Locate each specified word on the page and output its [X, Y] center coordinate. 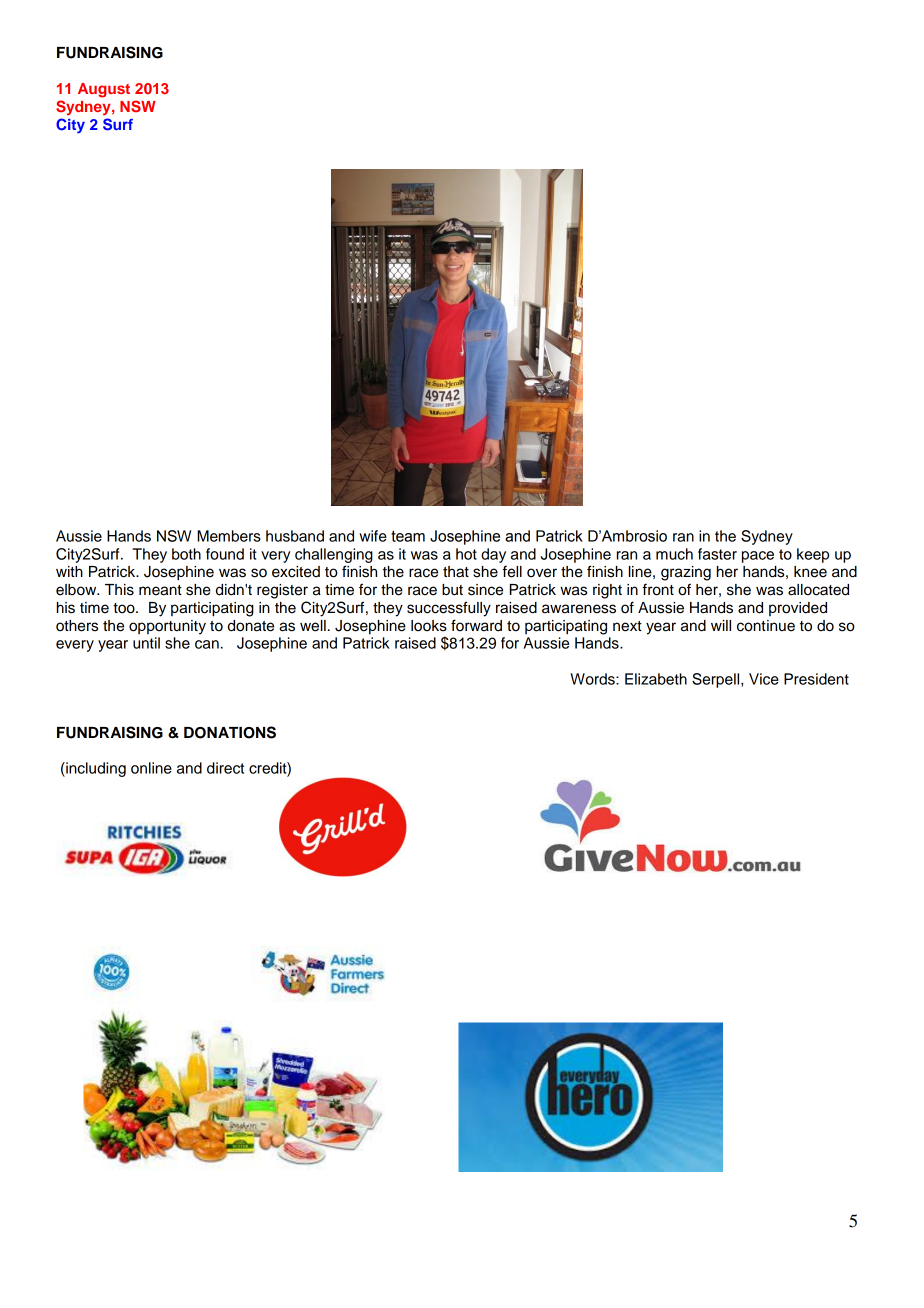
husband [295, 536]
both [186, 554]
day [493, 555]
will [721, 625]
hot [466, 554]
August [104, 90]
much [674, 554]
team [408, 536]
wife [373, 536]
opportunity [167, 627]
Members [229, 536]
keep [813, 555]
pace [758, 557]
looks [429, 626]
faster [717, 554]
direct [225, 768]
